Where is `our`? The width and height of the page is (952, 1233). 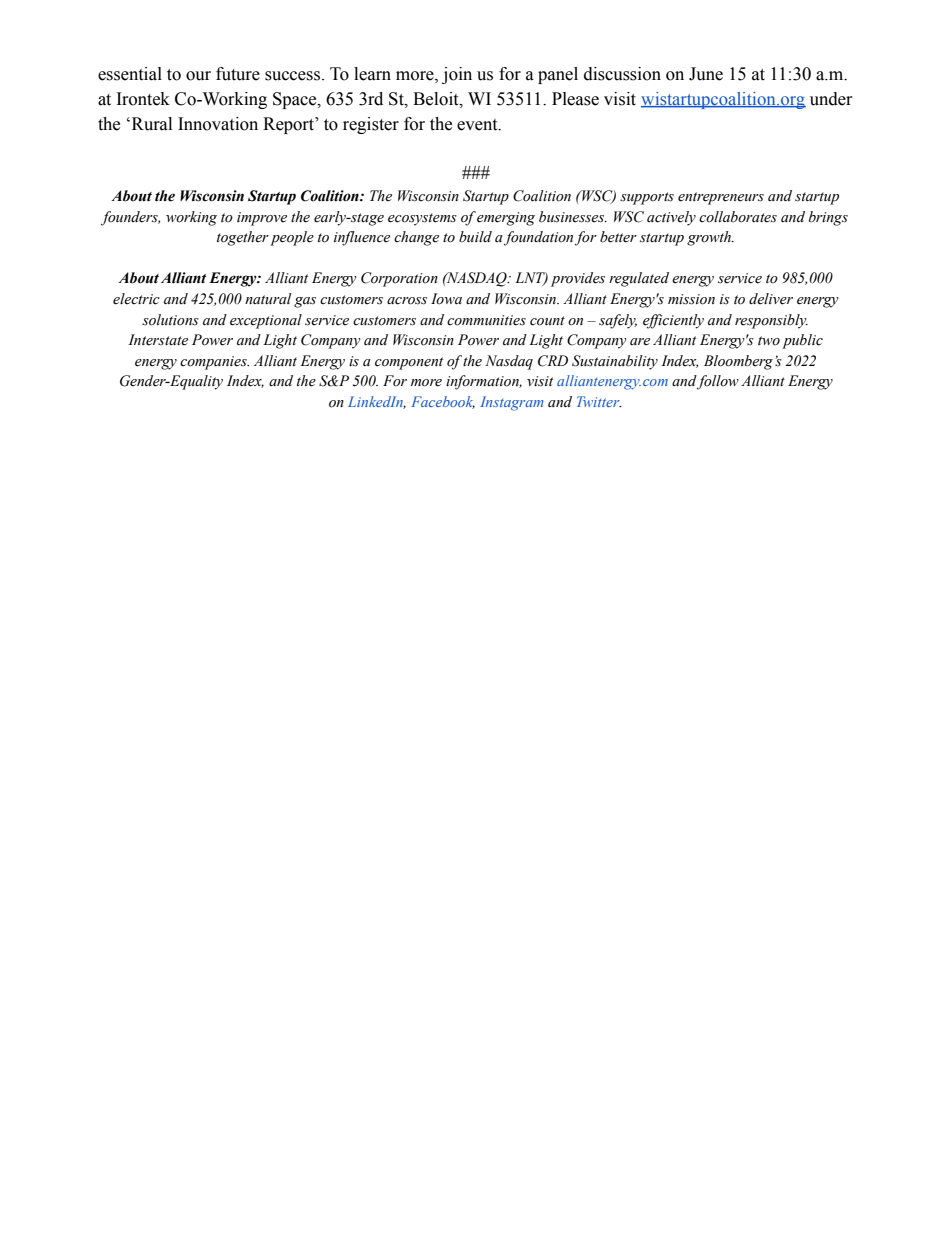
our is located at coordinates (198, 76).
